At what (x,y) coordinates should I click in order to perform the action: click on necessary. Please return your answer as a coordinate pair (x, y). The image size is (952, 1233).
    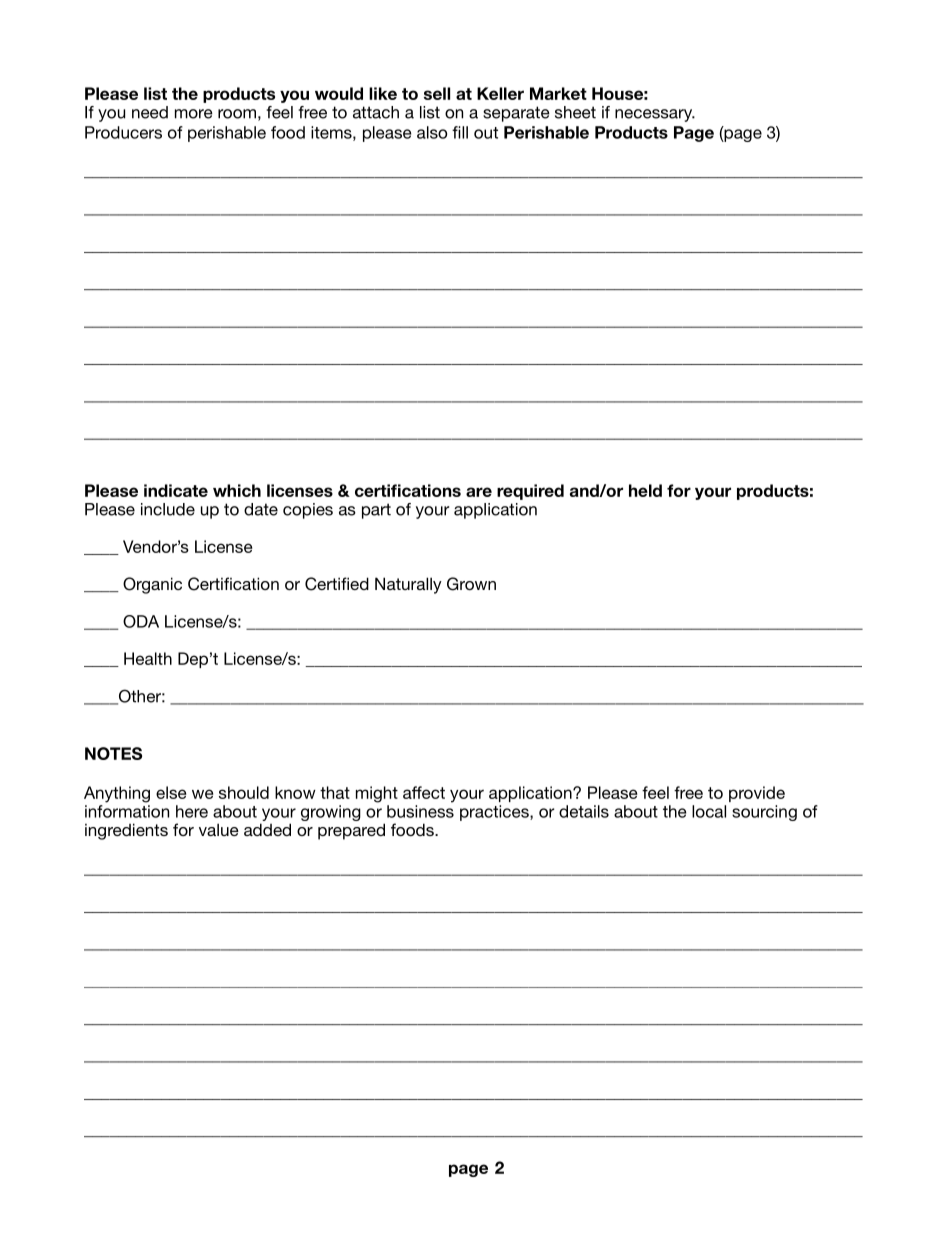
    Looking at the image, I should click on (655, 115).
